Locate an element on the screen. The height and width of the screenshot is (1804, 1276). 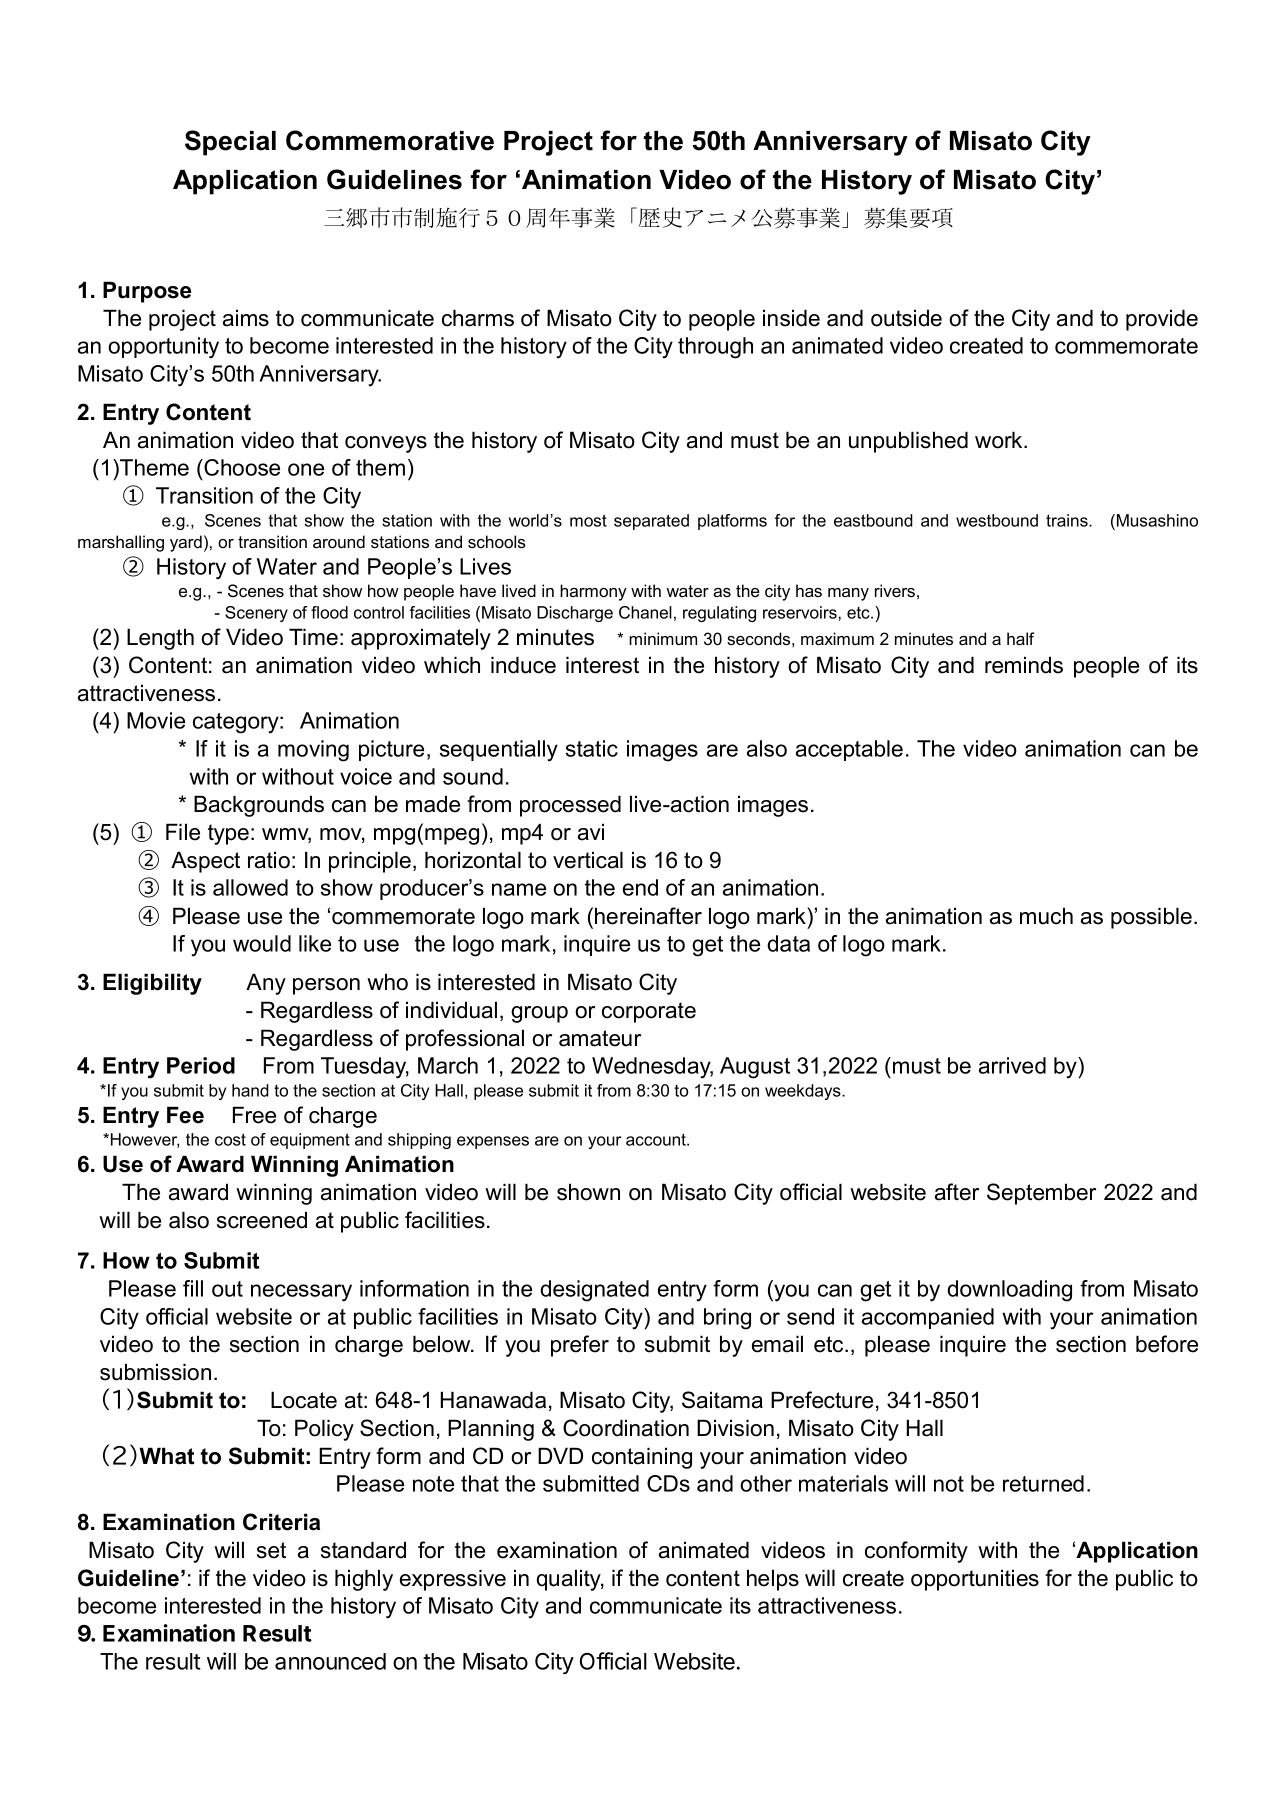
allowed is located at coordinates (250, 887).
